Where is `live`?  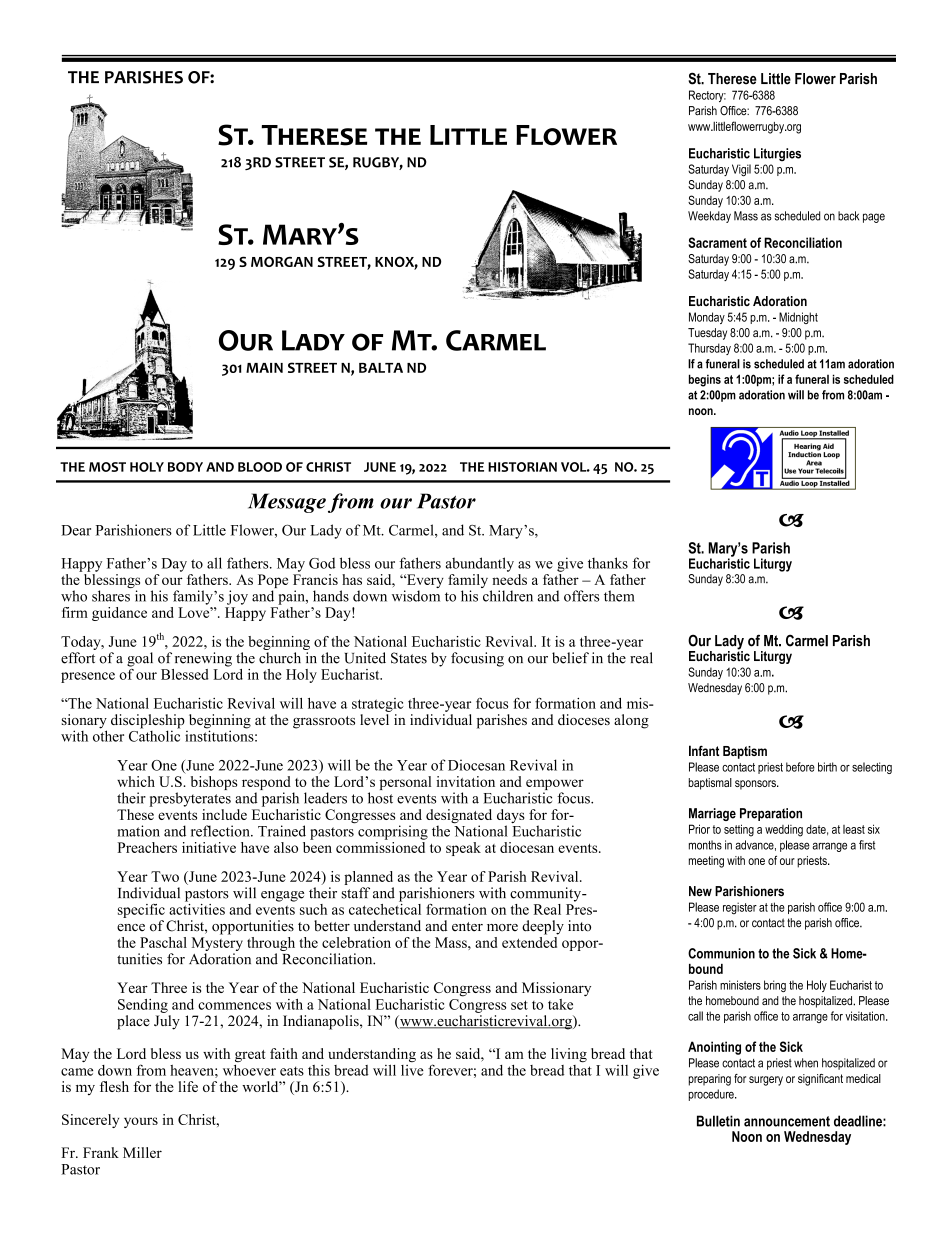 live is located at coordinates (412, 1070).
